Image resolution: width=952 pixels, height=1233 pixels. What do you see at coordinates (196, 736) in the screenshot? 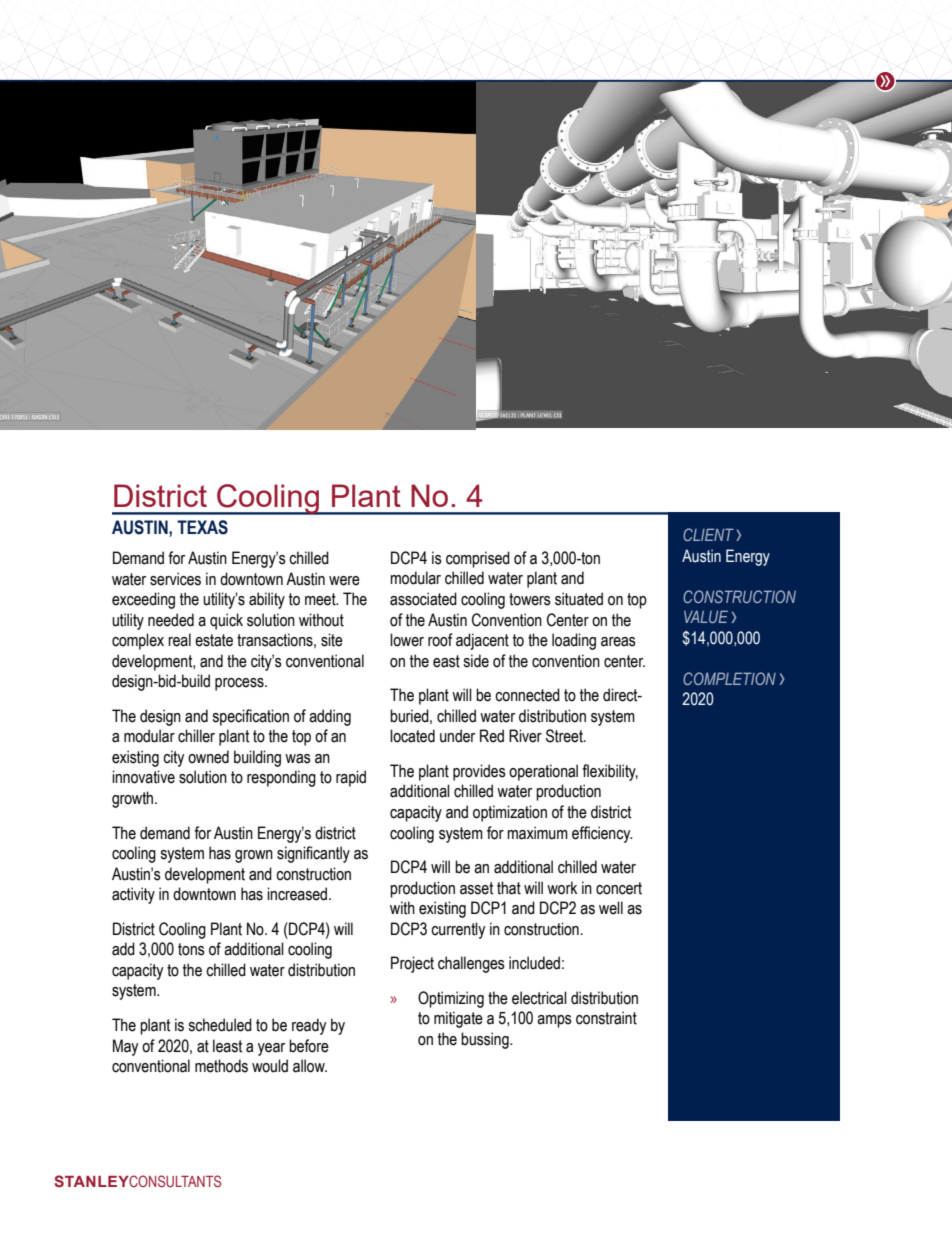
I see `chiller` at bounding box center [196, 736].
